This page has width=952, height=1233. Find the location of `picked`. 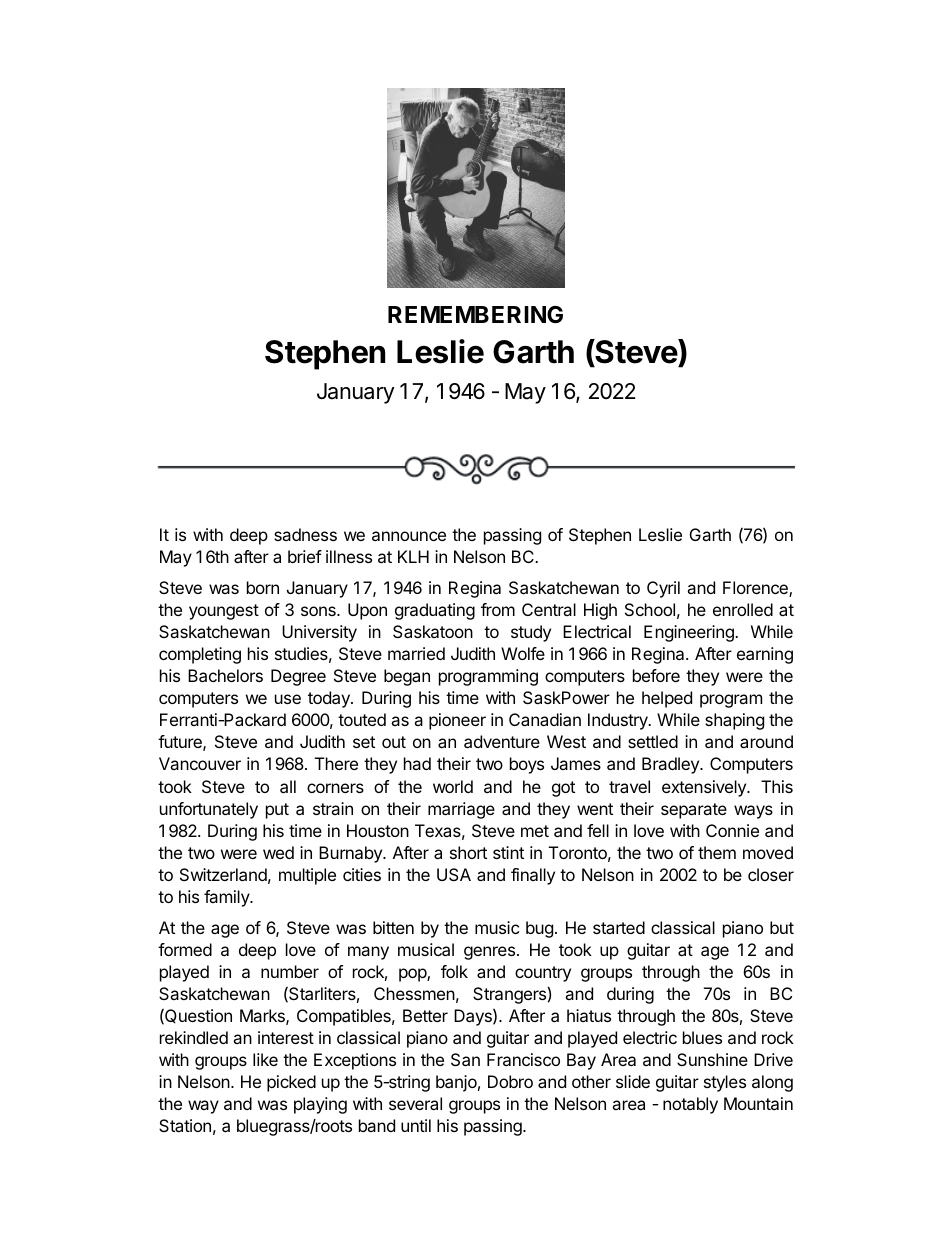

picked is located at coordinates (291, 1083).
